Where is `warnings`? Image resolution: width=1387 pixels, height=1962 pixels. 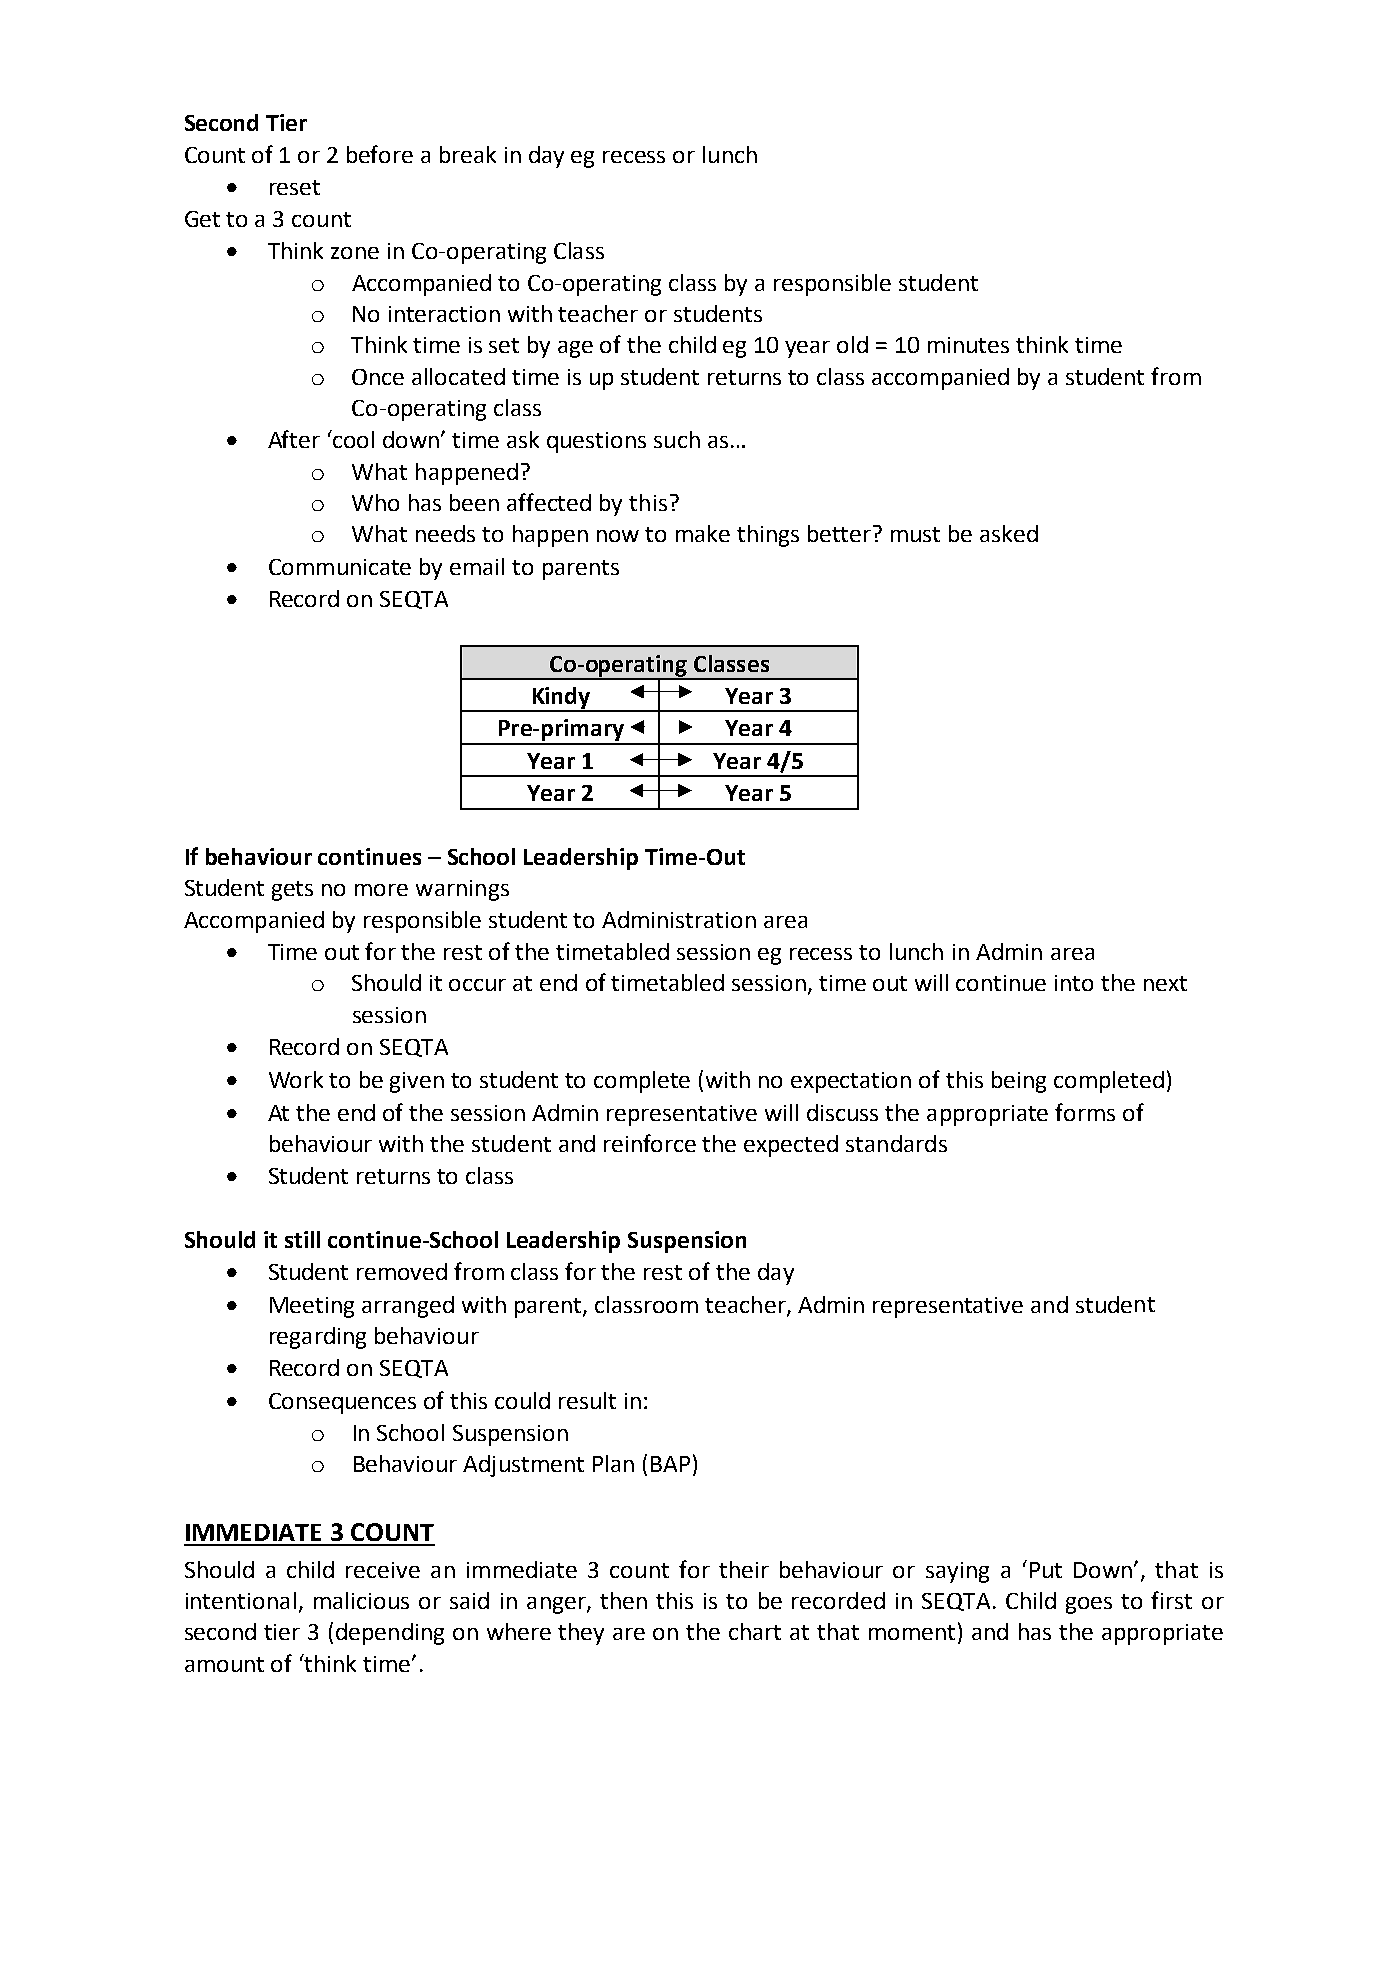 warnings is located at coordinates (462, 890).
